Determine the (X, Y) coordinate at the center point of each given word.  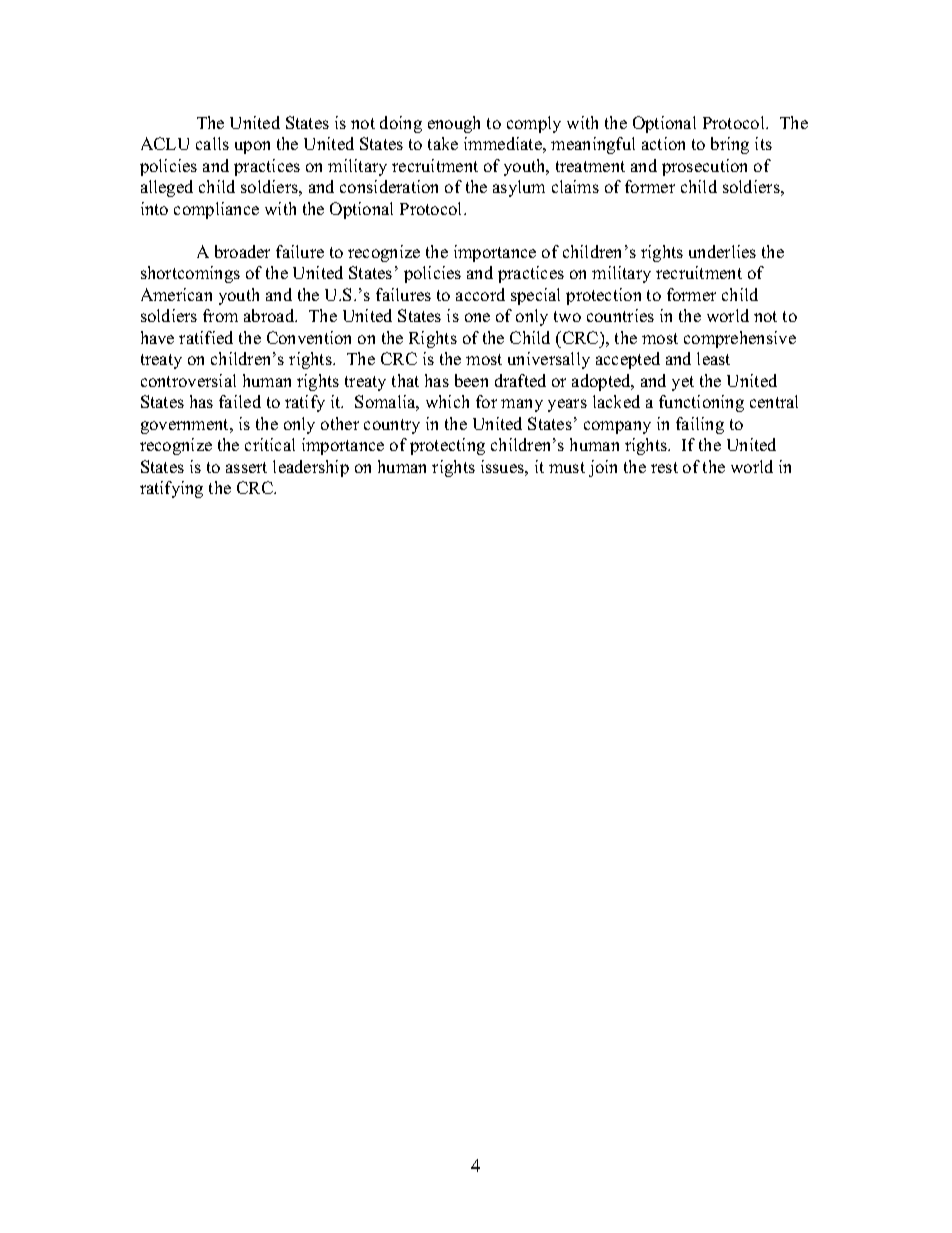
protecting (447, 446)
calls (212, 143)
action (663, 143)
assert (246, 467)
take (443, 143)
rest (664, 467)
